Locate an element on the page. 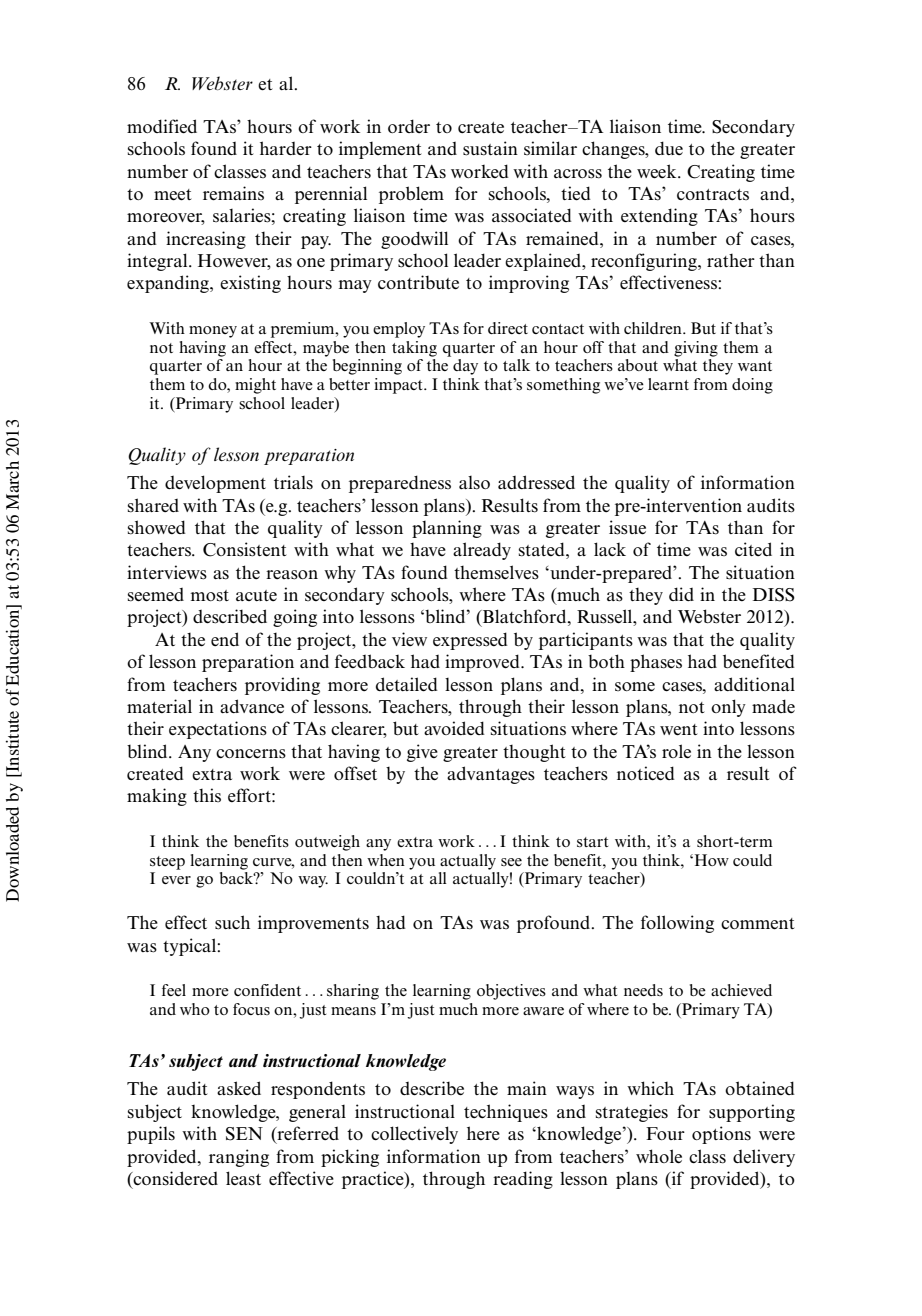 The height and width of the page is (1316, 922). advantages is located at coordinates (491, 775).
